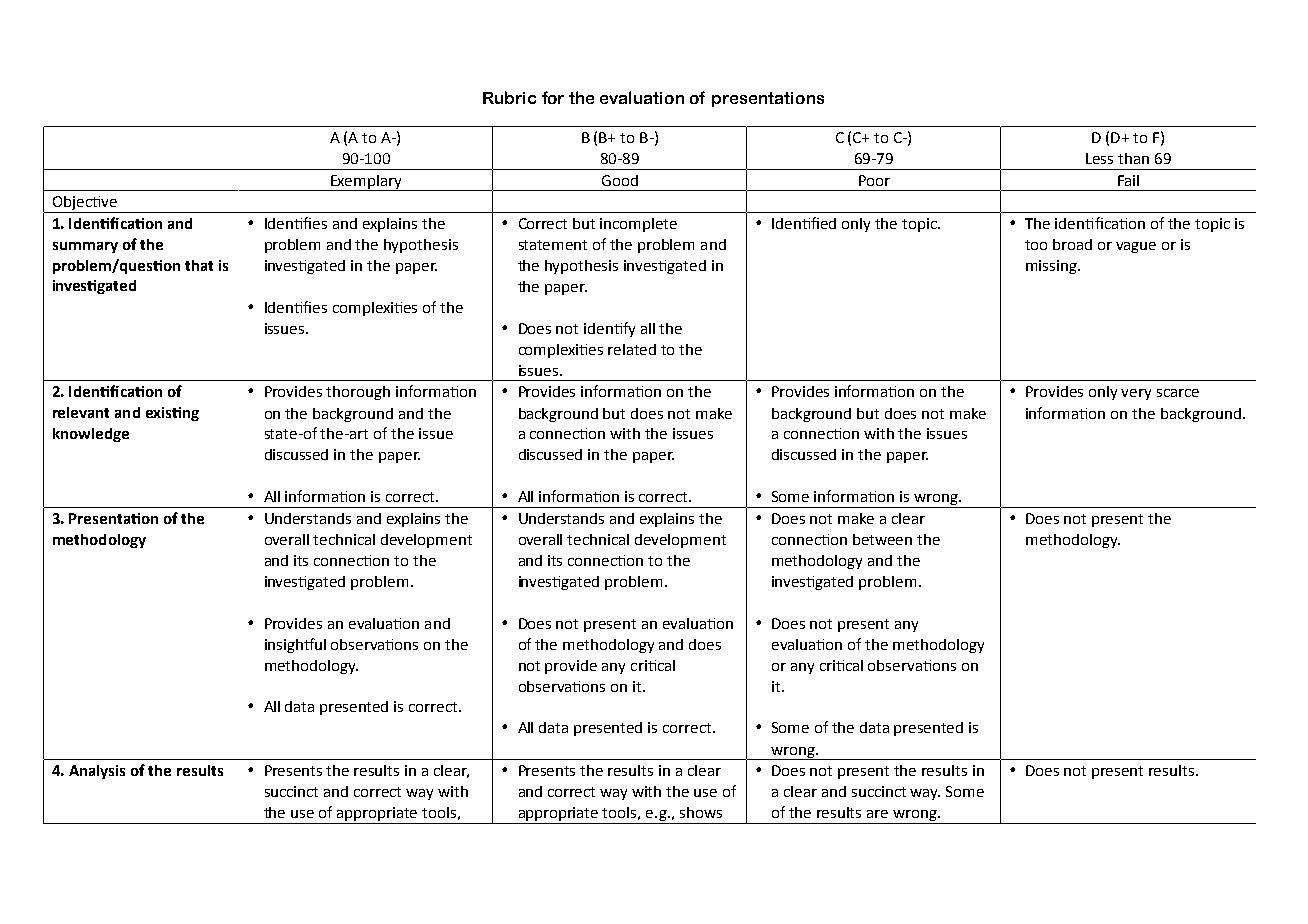  What do you see at coordinates (877, 814) in the screenshot?
I see `are` at bounding box center [877, 814].
